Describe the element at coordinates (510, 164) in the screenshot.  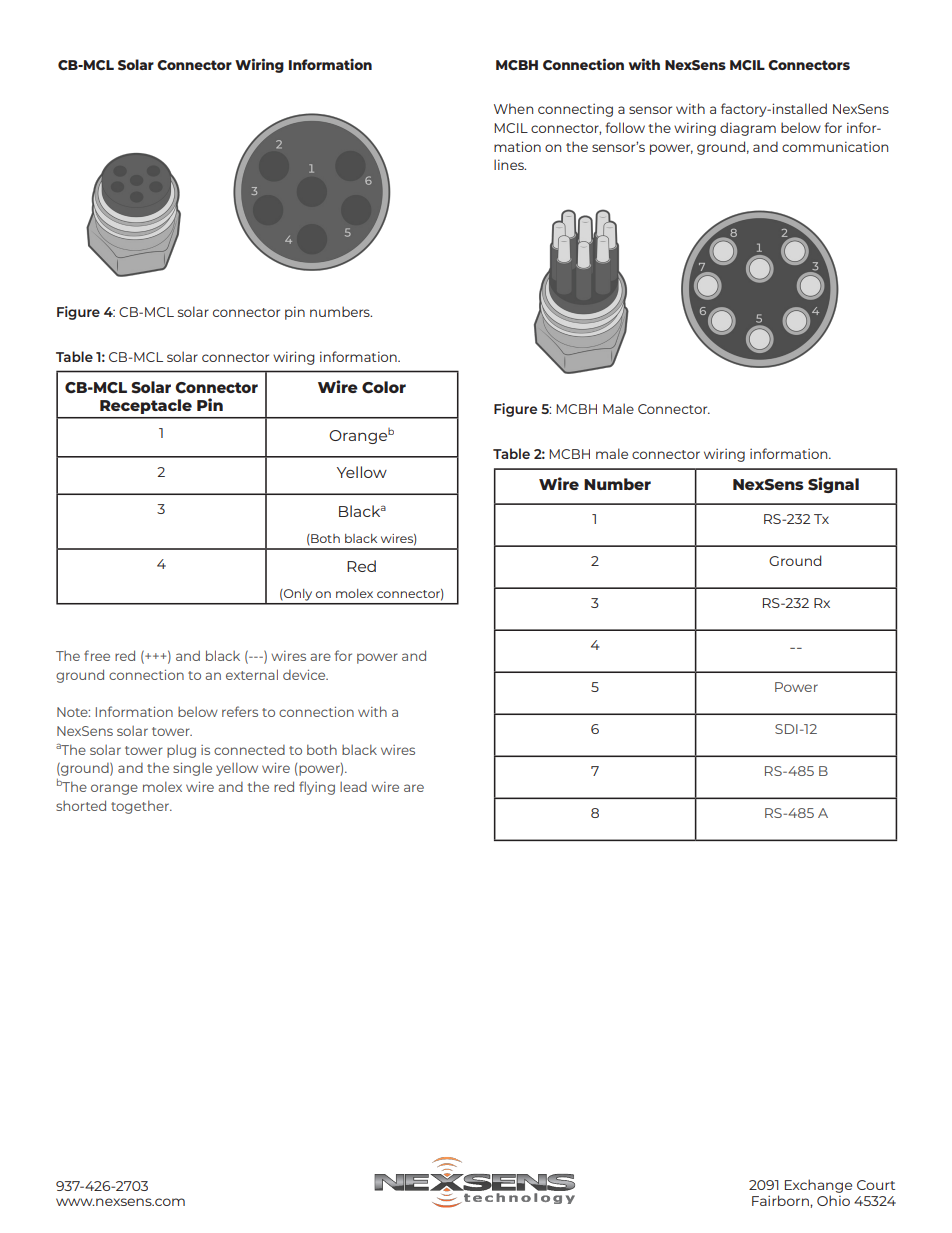
I see `lines` at that location.
